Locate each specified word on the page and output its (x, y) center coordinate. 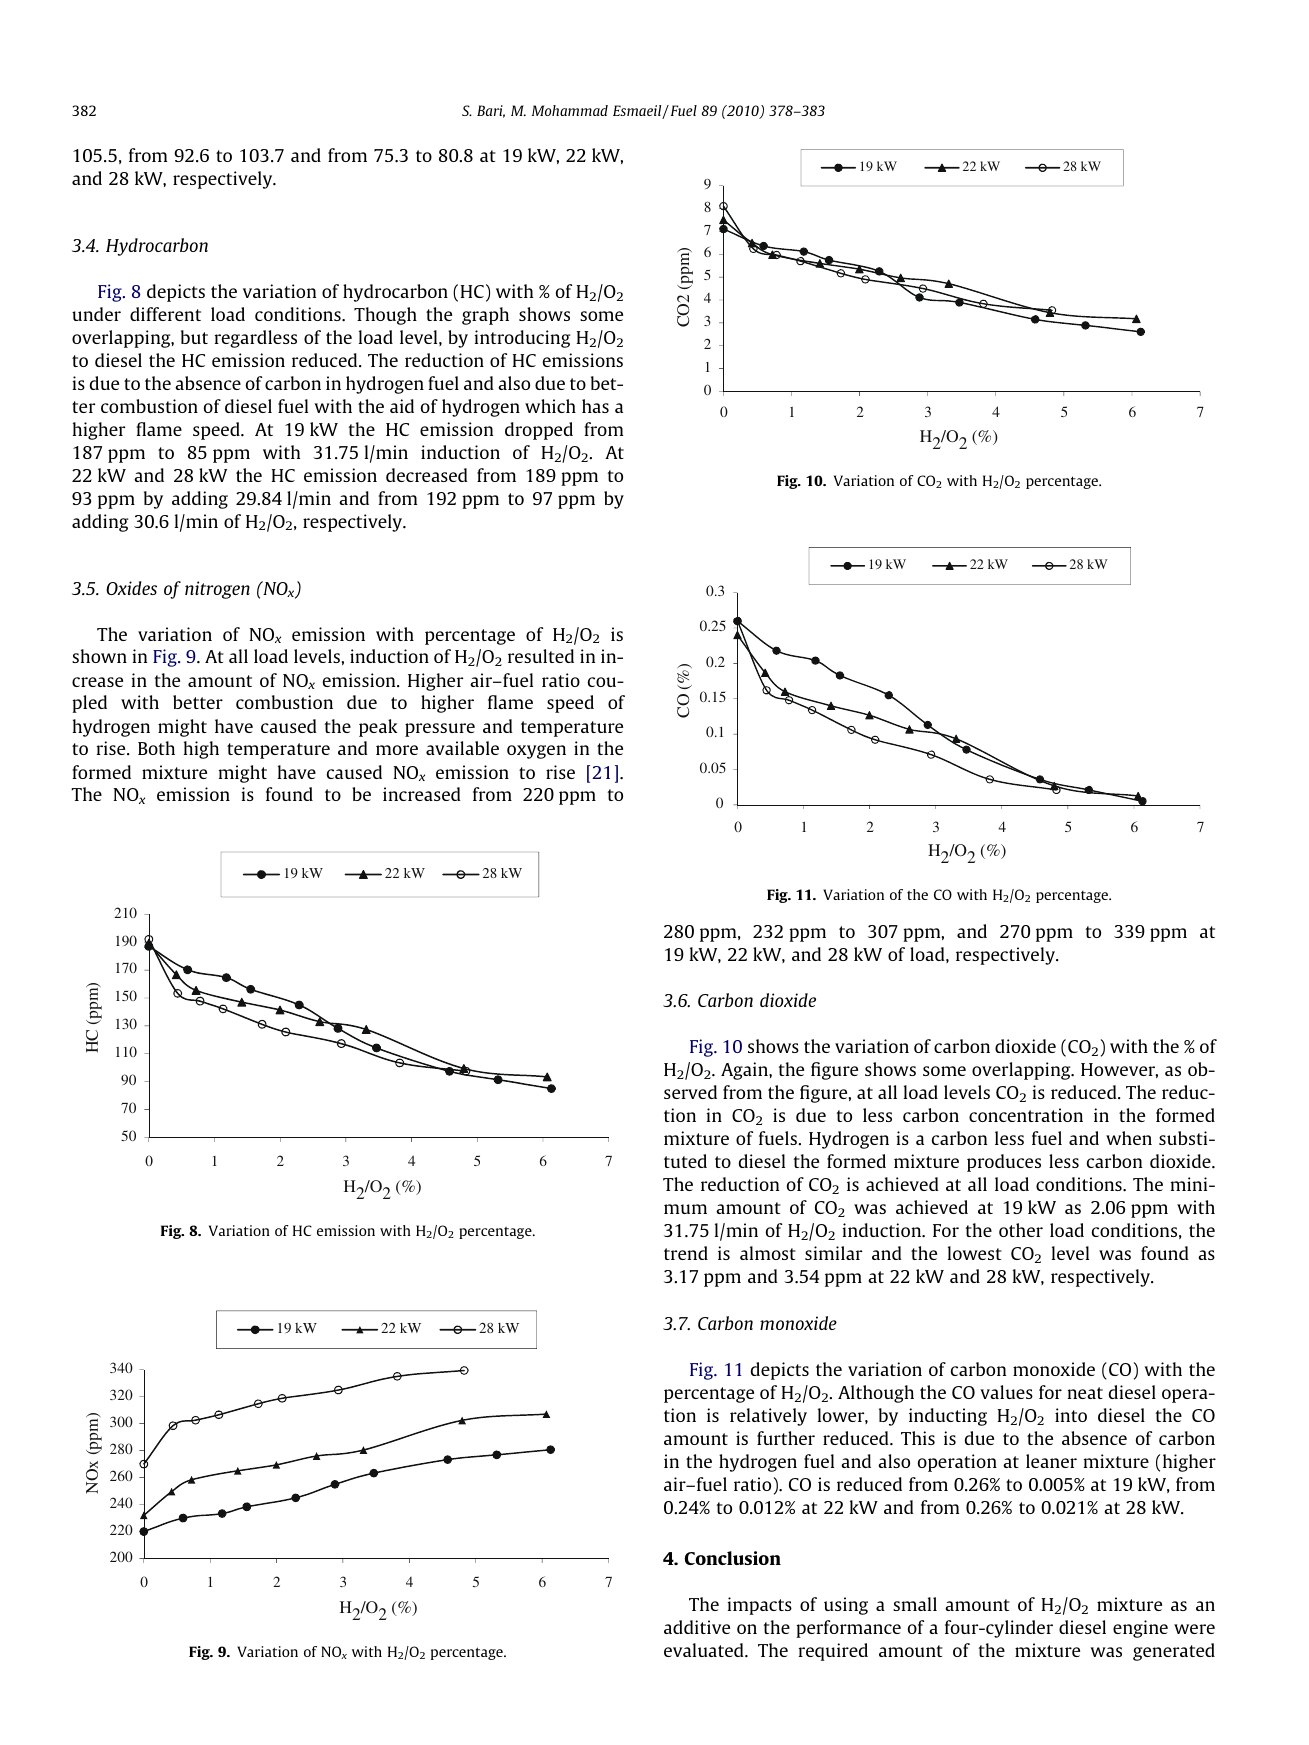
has (595, 406)
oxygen (536, 752)
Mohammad (570, 110)
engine (1140, 1629)
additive (697, 1627)
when (1129, 1138)
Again (745, 1071)
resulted (541, 656)
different (165, 314)
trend (686, 1253)
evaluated (705, 1650)
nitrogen (217, 590)
